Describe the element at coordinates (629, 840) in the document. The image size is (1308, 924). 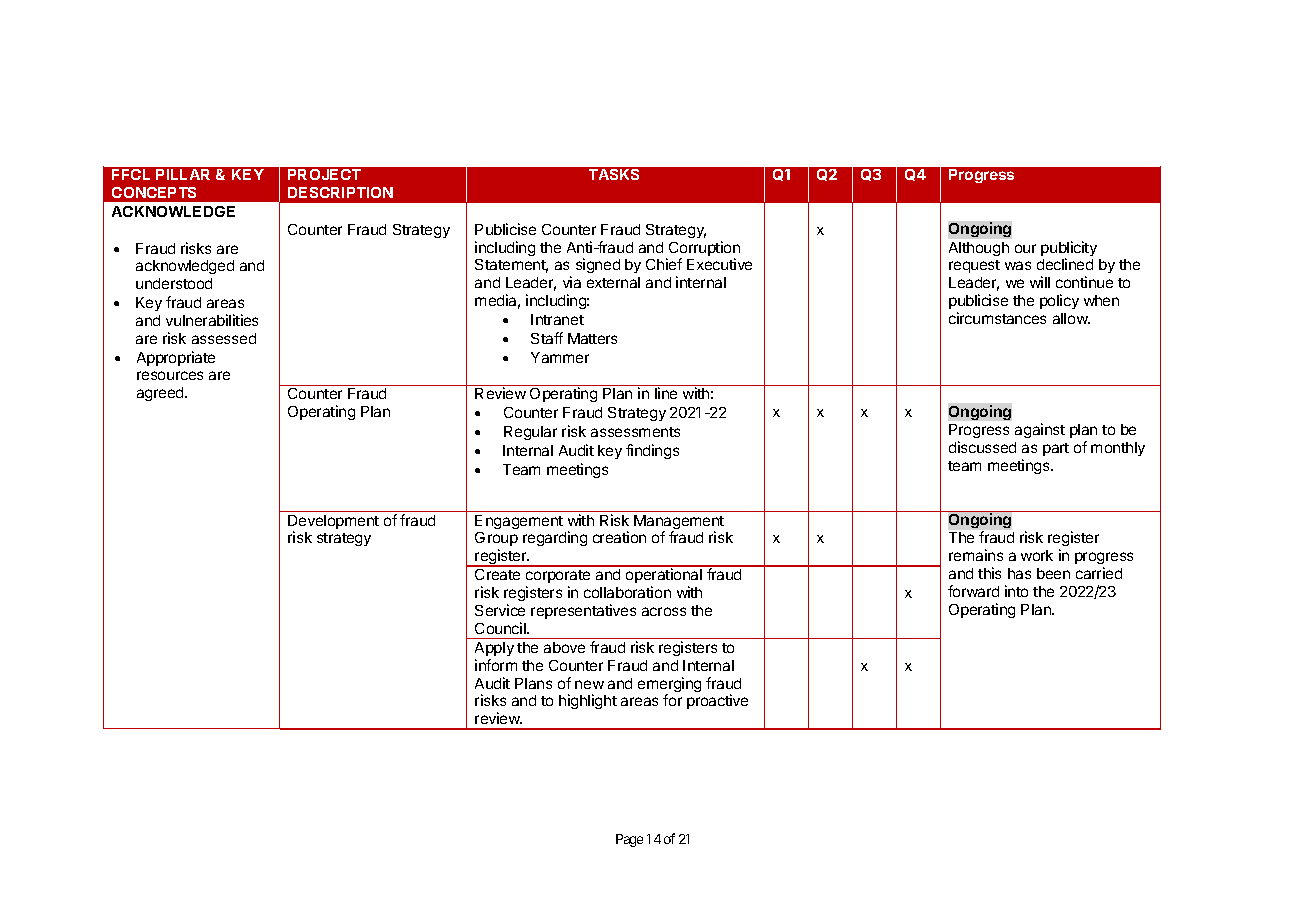
I see `Page` at that location.
